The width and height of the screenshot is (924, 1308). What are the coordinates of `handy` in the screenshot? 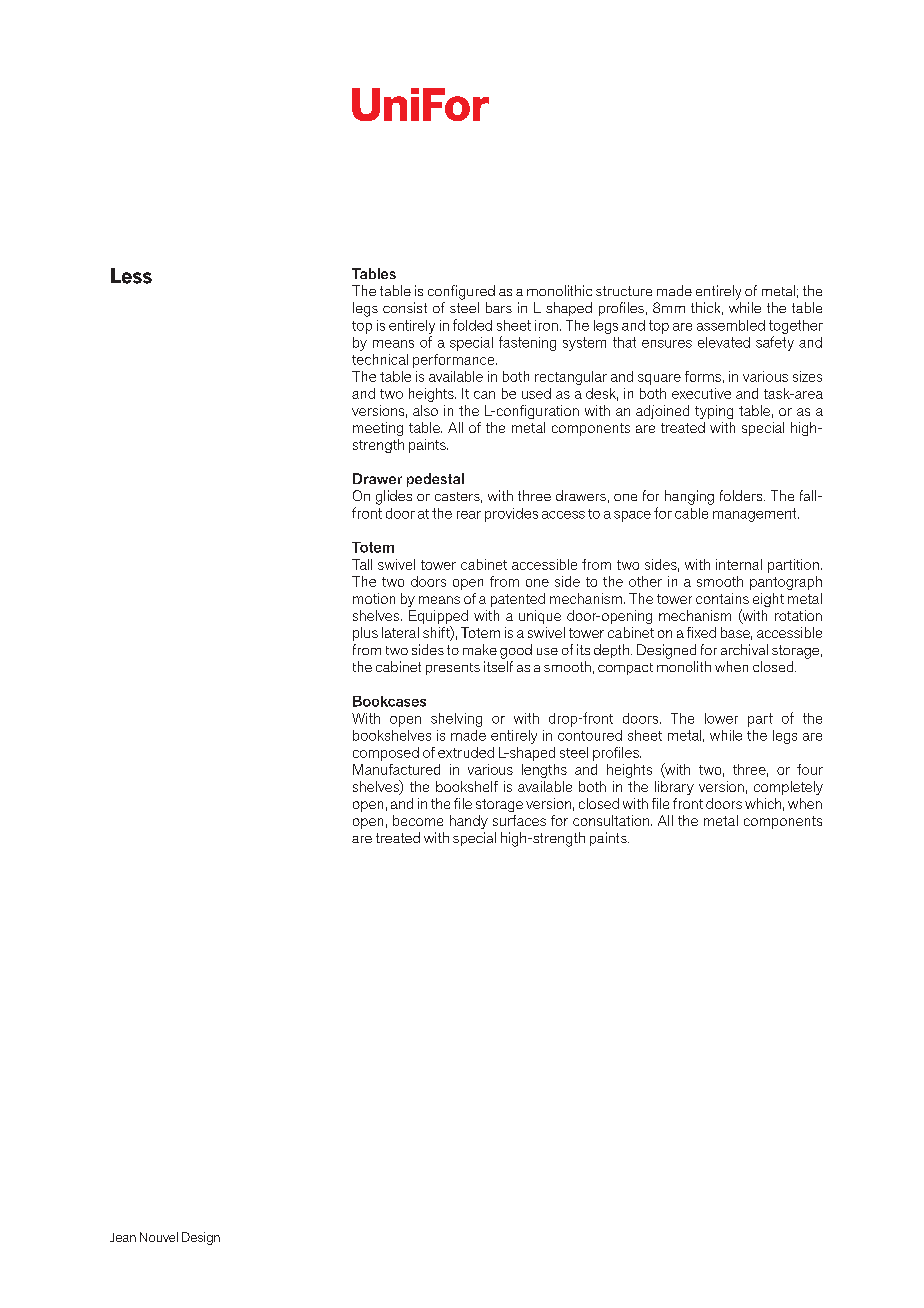 It's located at (469, 822).
